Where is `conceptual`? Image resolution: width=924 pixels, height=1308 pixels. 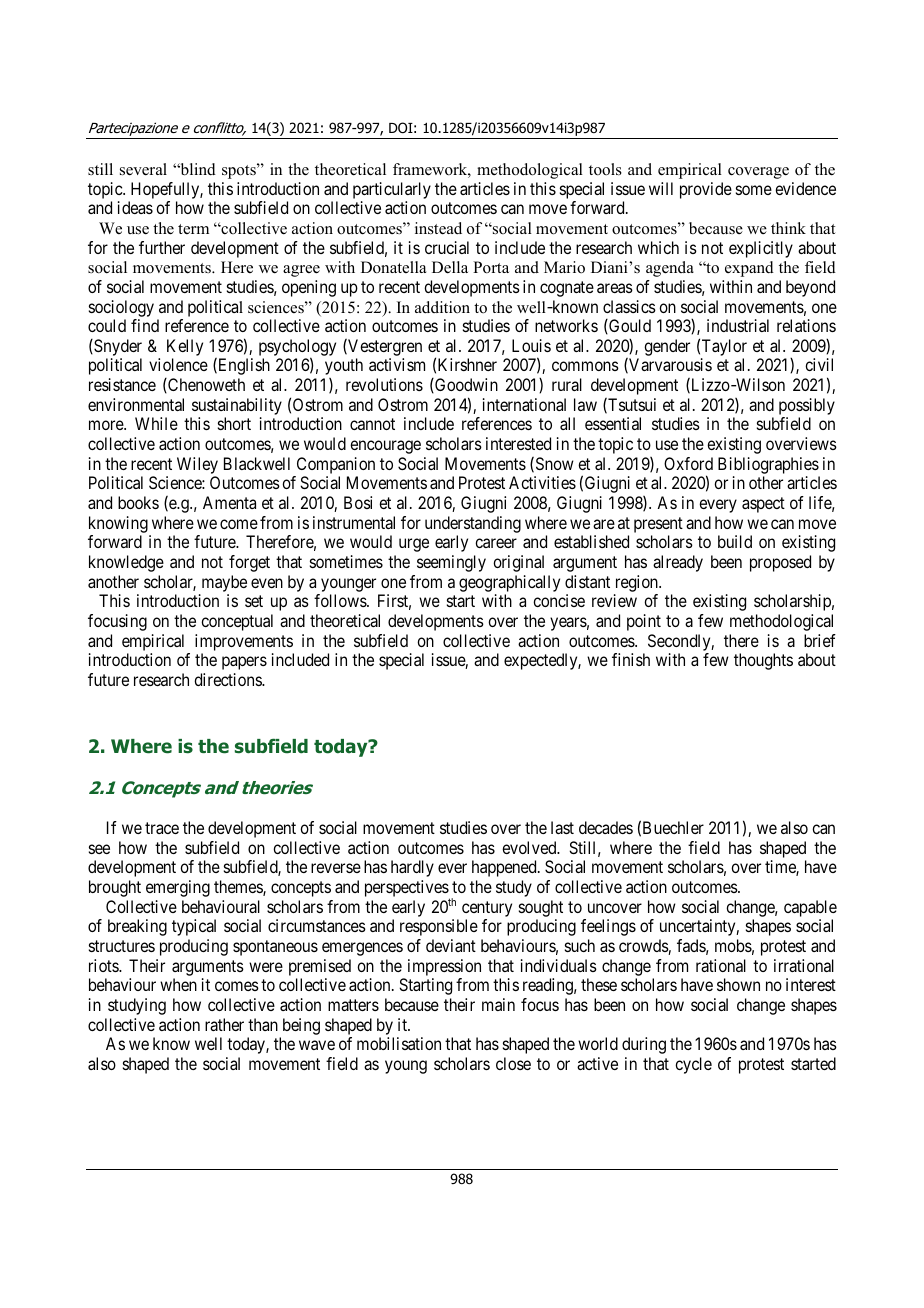
conceptual is located at coordinates (237, 622).
